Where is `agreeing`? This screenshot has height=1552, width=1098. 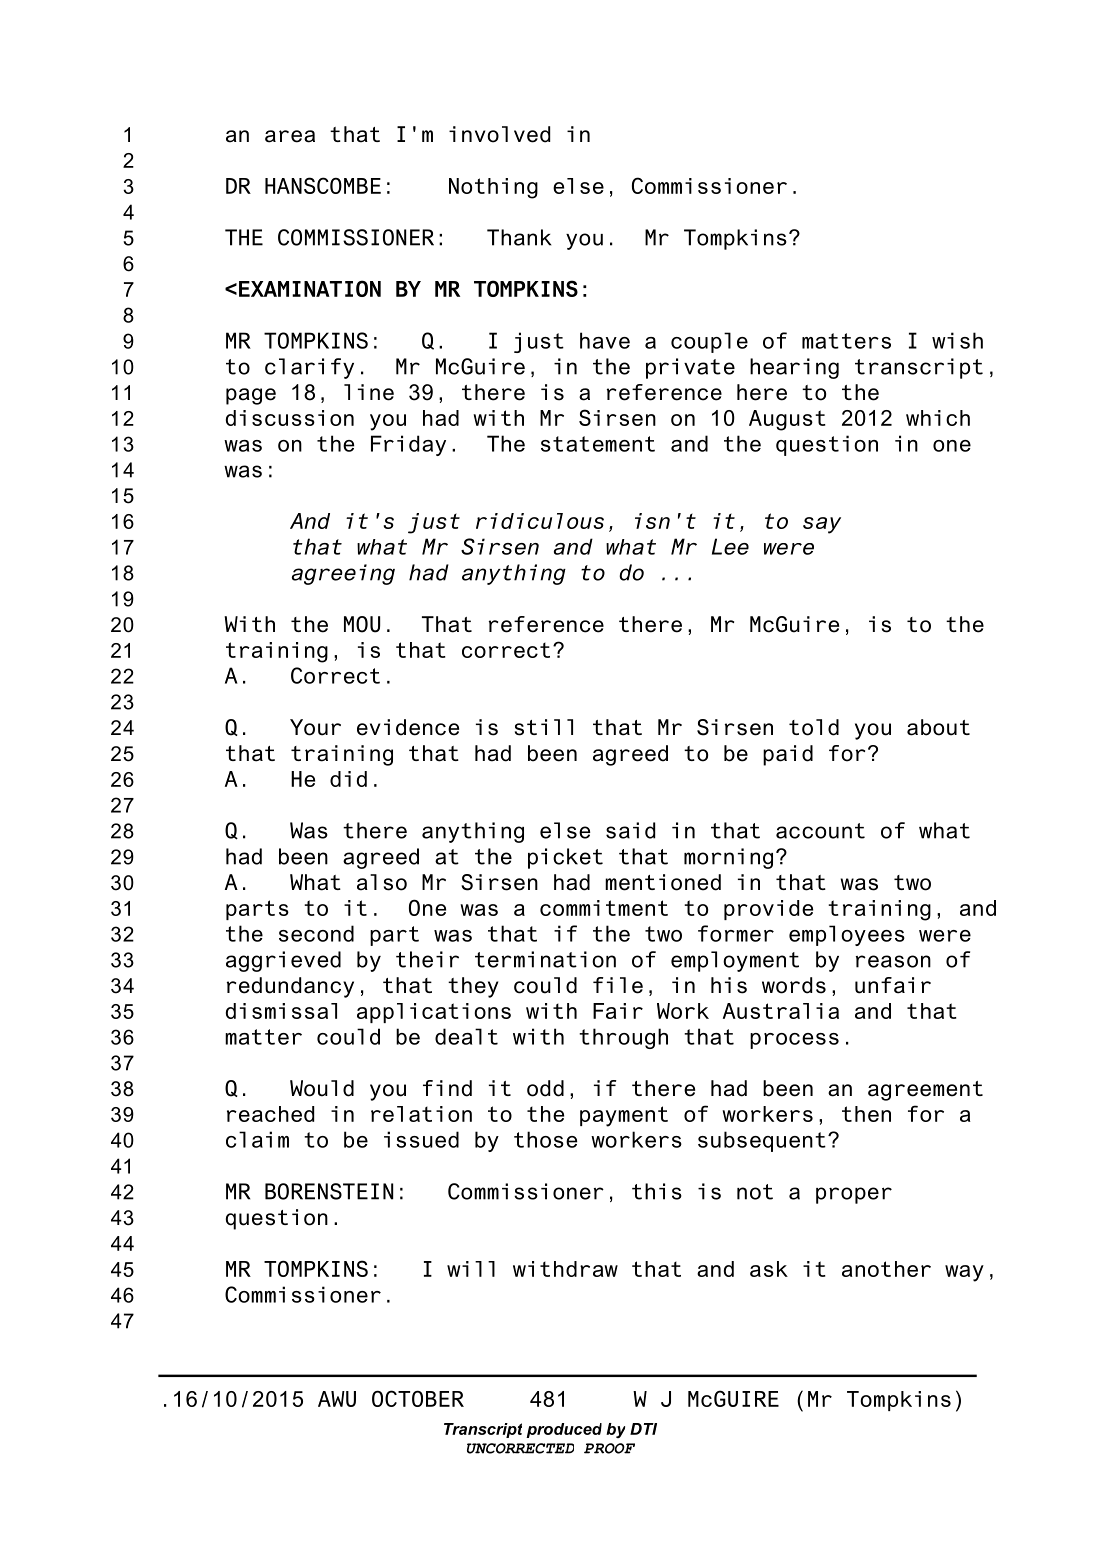
agreeing is located at coordinates (343, 574).
